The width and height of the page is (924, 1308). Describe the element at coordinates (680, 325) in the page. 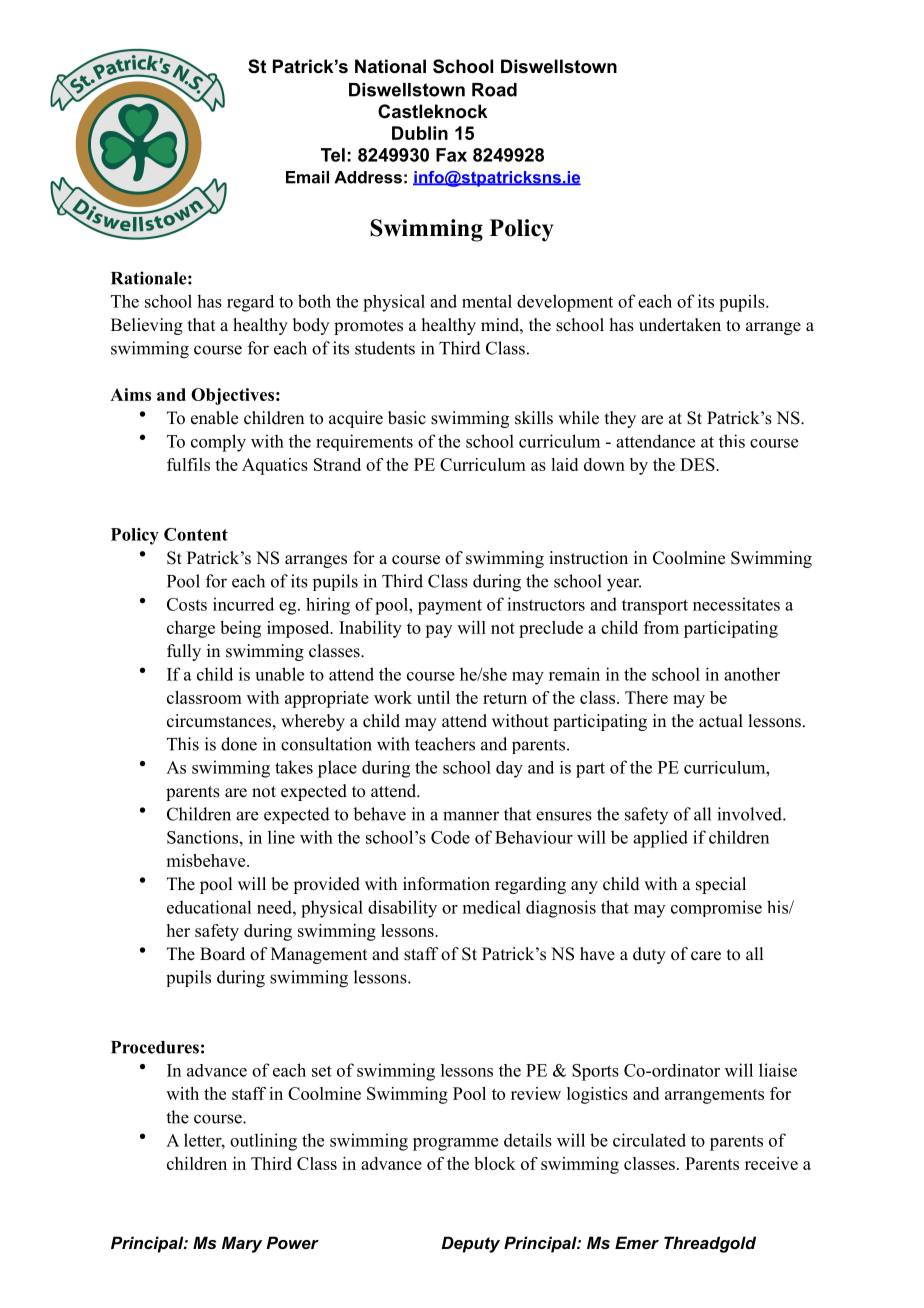

I see `undertaken` at that location.
